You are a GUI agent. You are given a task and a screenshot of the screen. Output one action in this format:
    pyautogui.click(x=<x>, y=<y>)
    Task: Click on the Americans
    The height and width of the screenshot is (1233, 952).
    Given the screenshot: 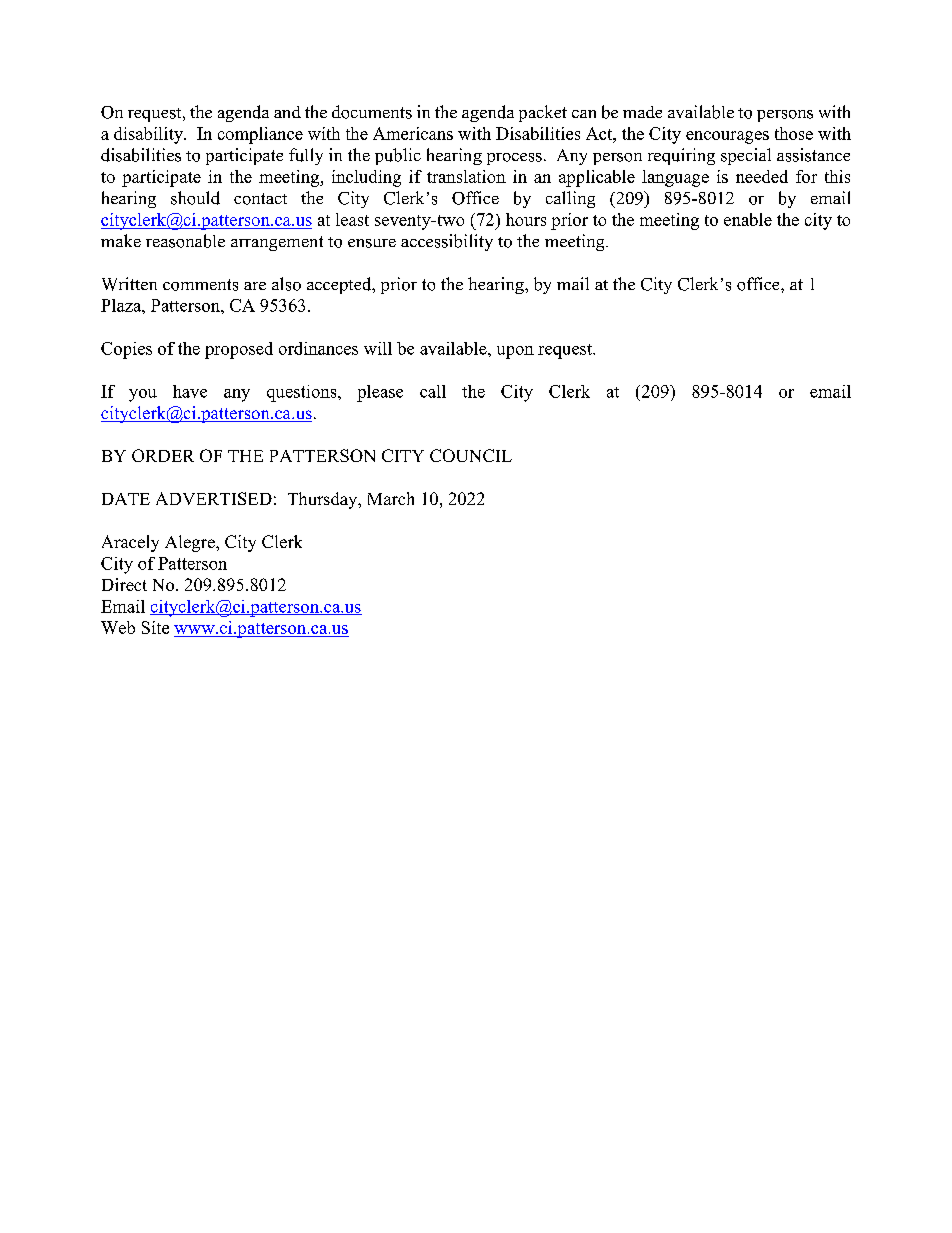 What is the action you would take?
    pyautogui.click(x=413, y=133)
